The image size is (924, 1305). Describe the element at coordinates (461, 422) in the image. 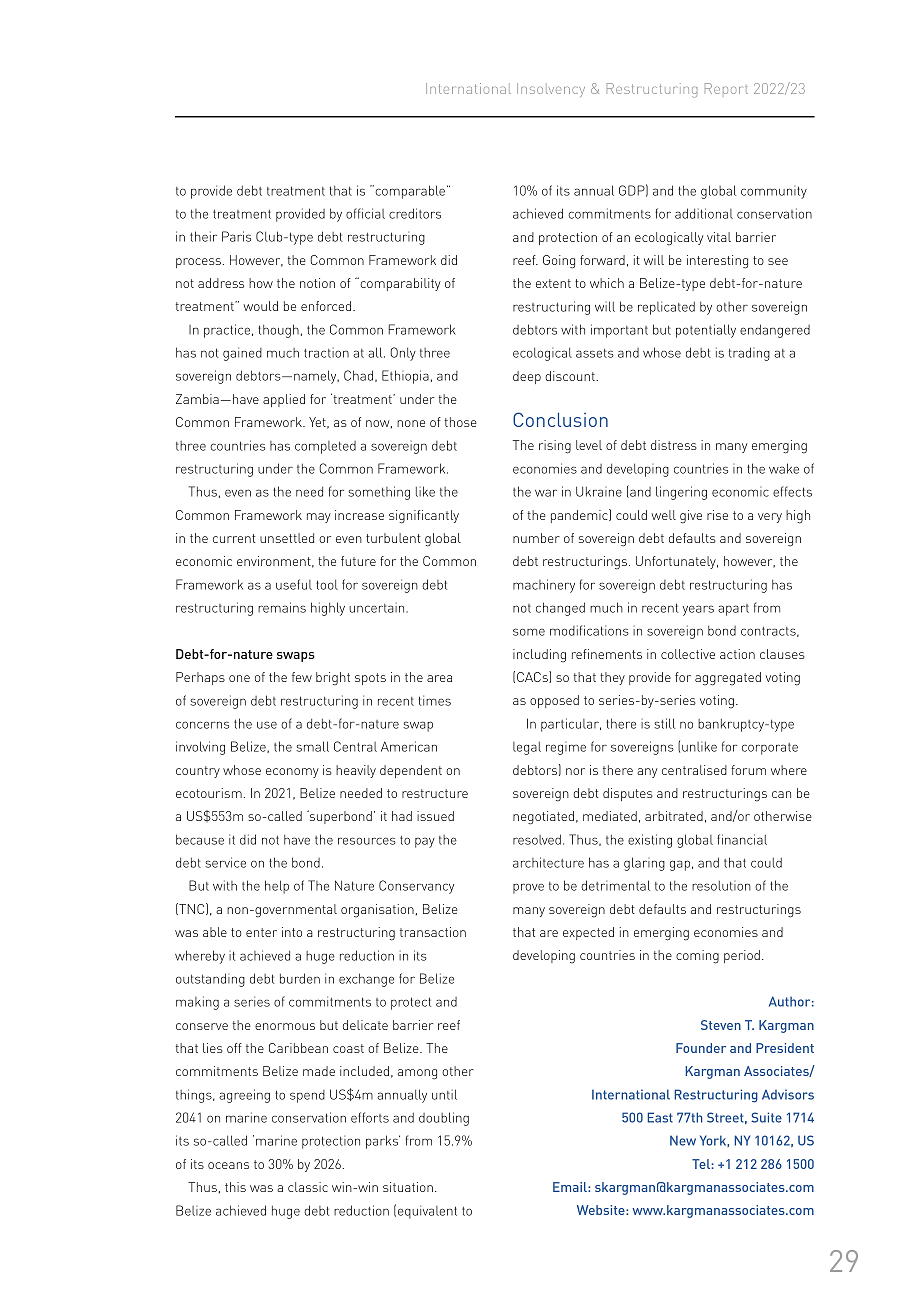

I see `those` at that location.
